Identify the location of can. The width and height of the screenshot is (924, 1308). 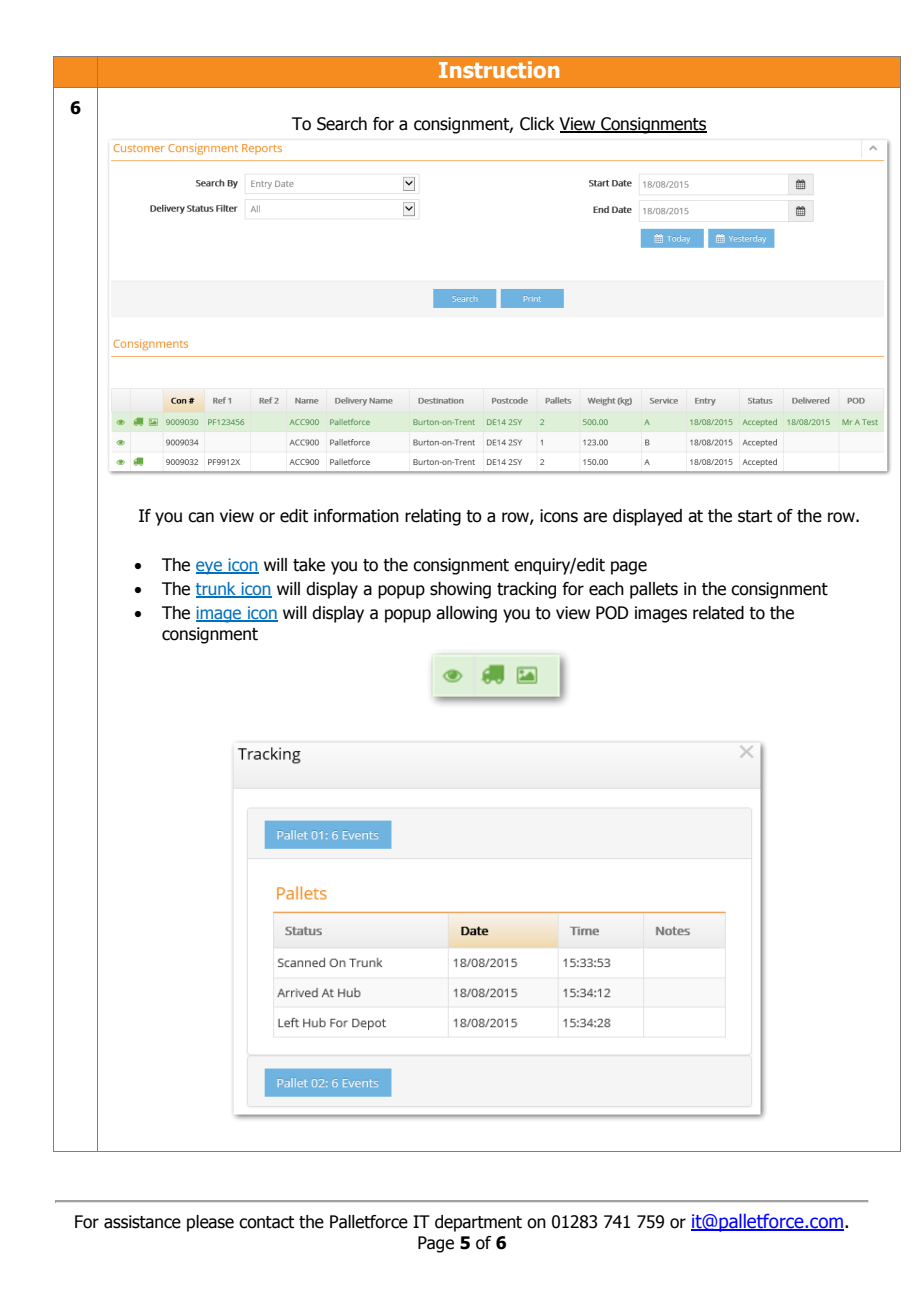
(201, 517).
